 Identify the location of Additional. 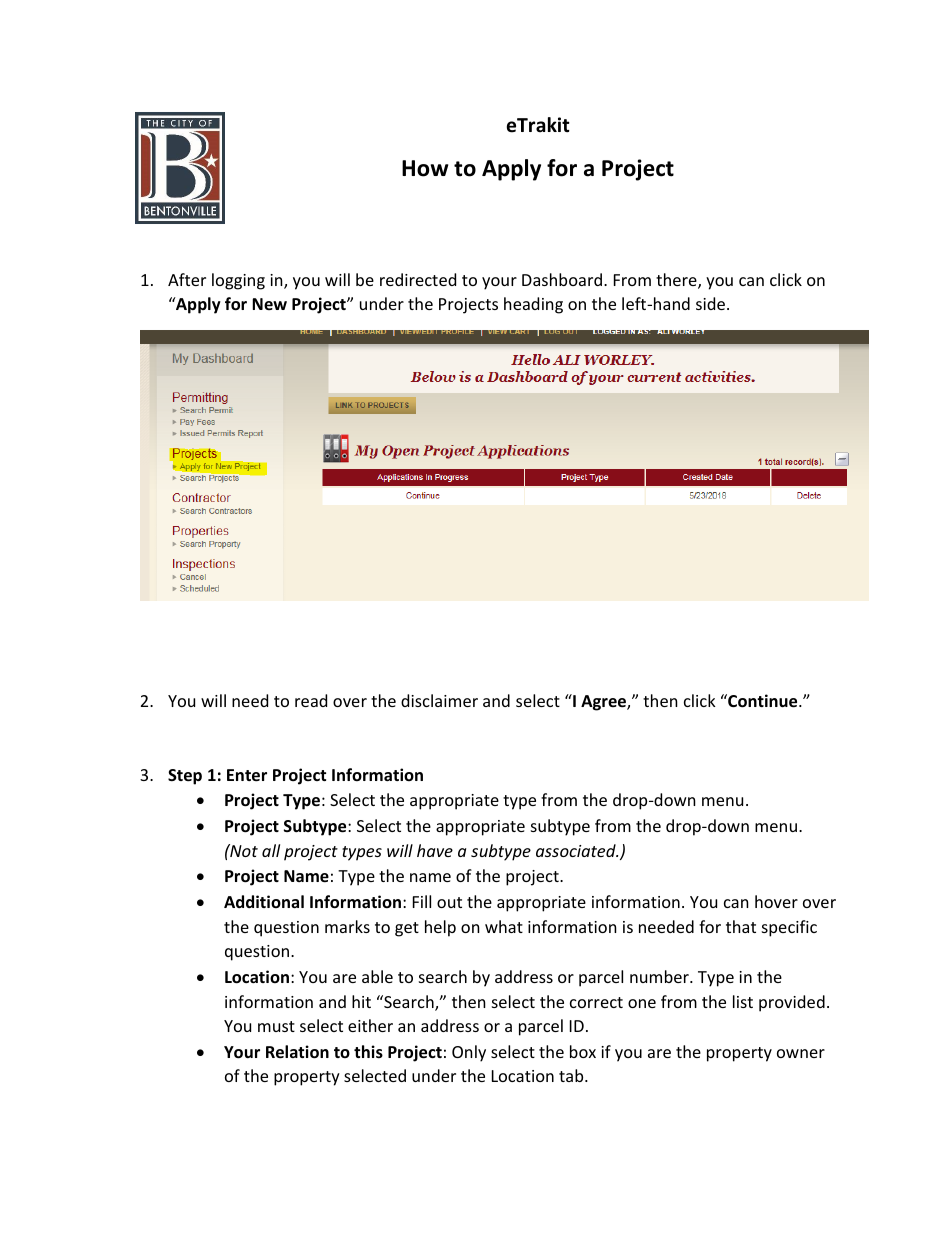
(264, 901).
